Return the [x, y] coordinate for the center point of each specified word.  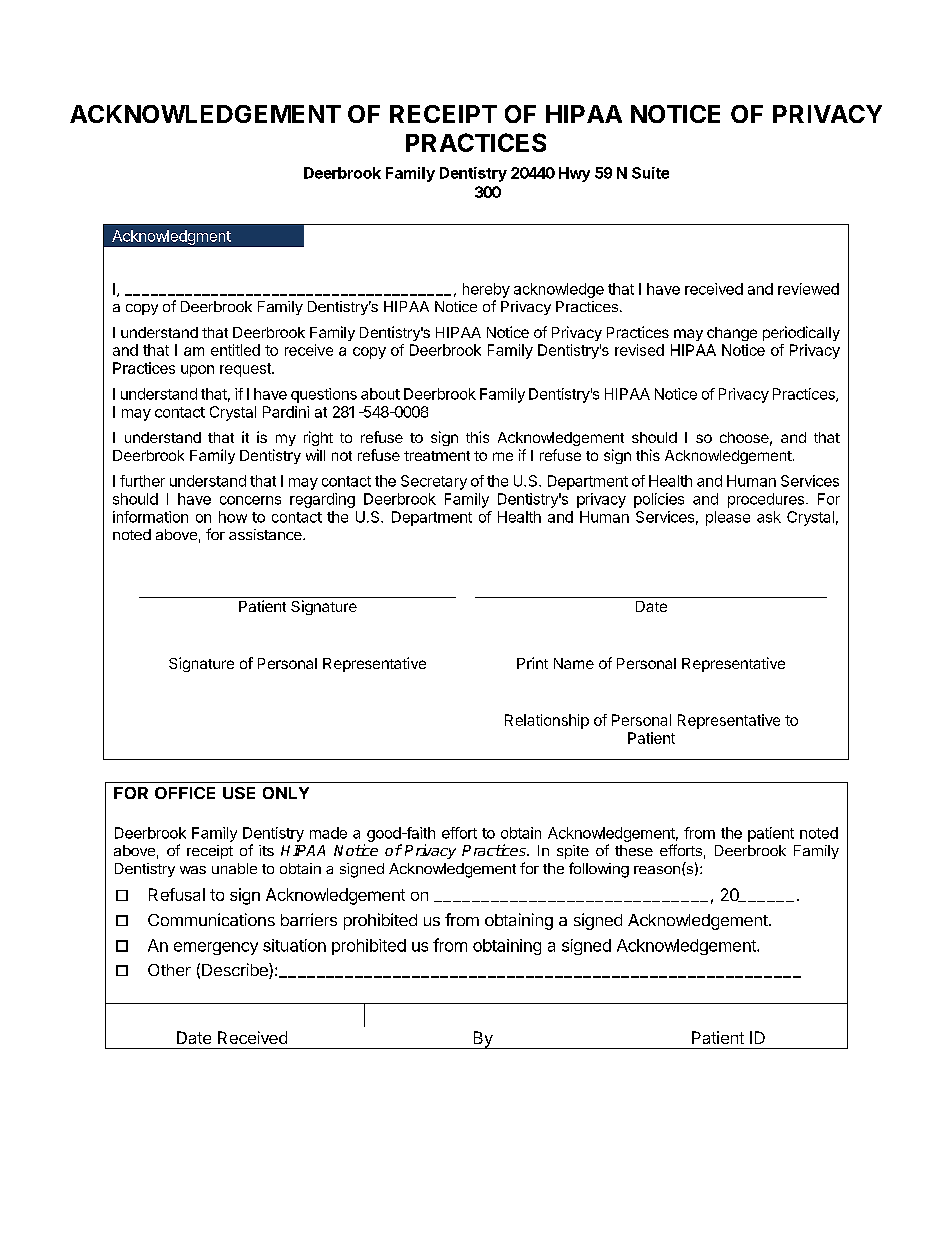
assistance [266, 534]
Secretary [434, 482]
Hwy [574, 174]
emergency [216, 948]
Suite [650, 173]
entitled [235, 350]
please [728, 518]
